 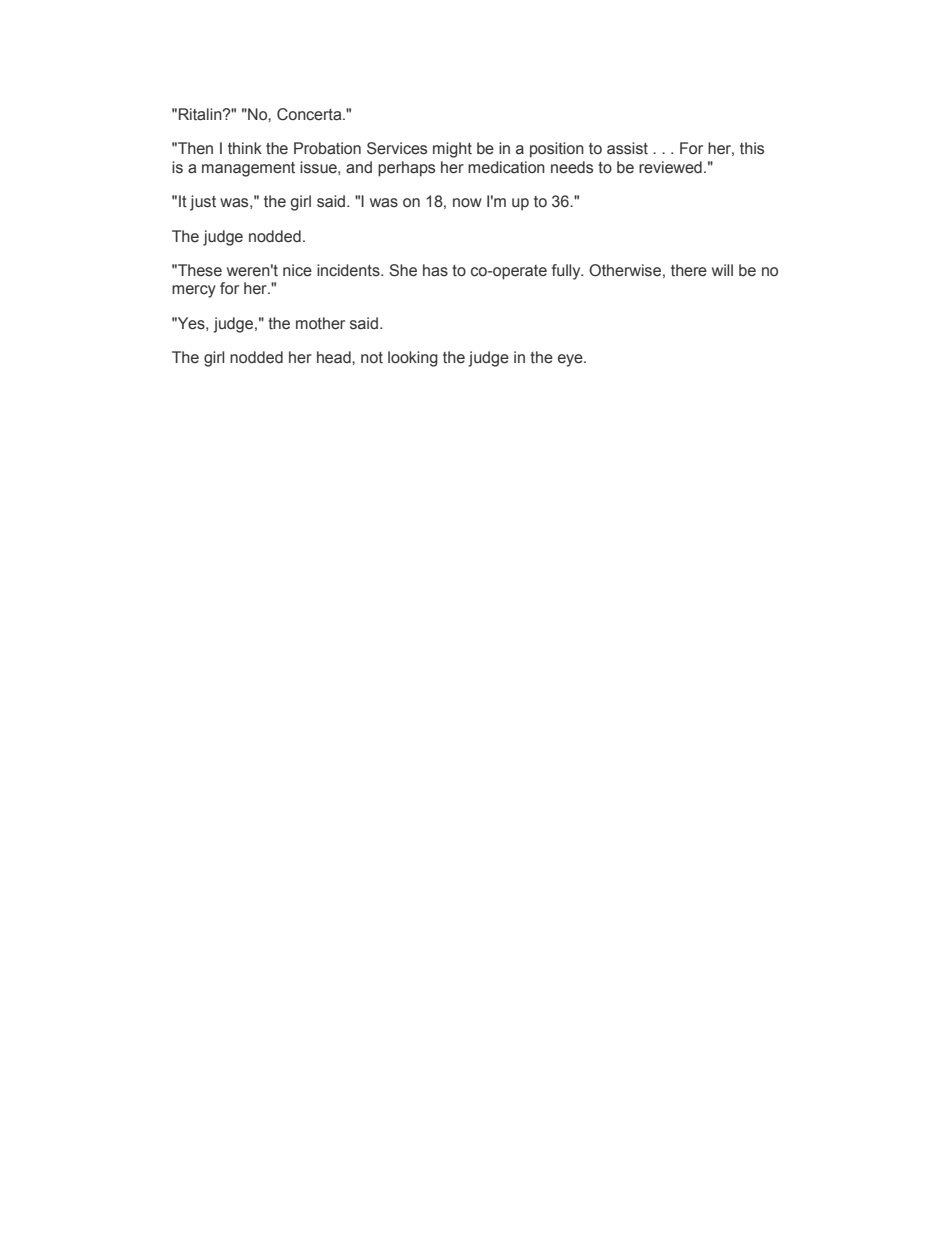 I want to click on Concerta, so click(x=310, y=114).
